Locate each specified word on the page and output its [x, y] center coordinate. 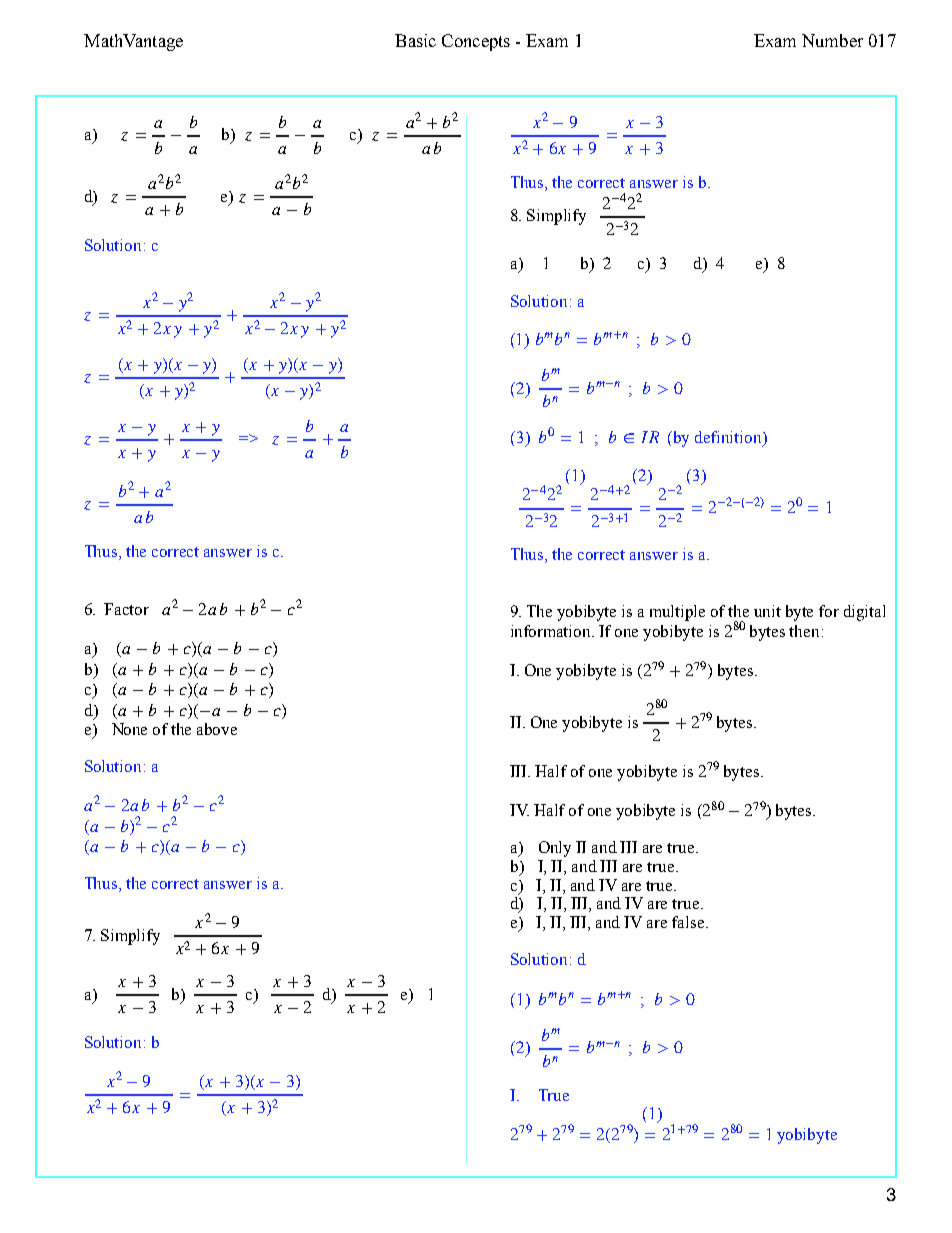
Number [832, 40]
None [129, 729]
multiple [677, 613]
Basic [415, 40]
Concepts [476, 42]
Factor [126, 609]
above [217, 729]
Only [555, 849]
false [689, 922]
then [804, 631]
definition [729, 438]
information [552, 631]
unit [767, 611]
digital [864, 613]
